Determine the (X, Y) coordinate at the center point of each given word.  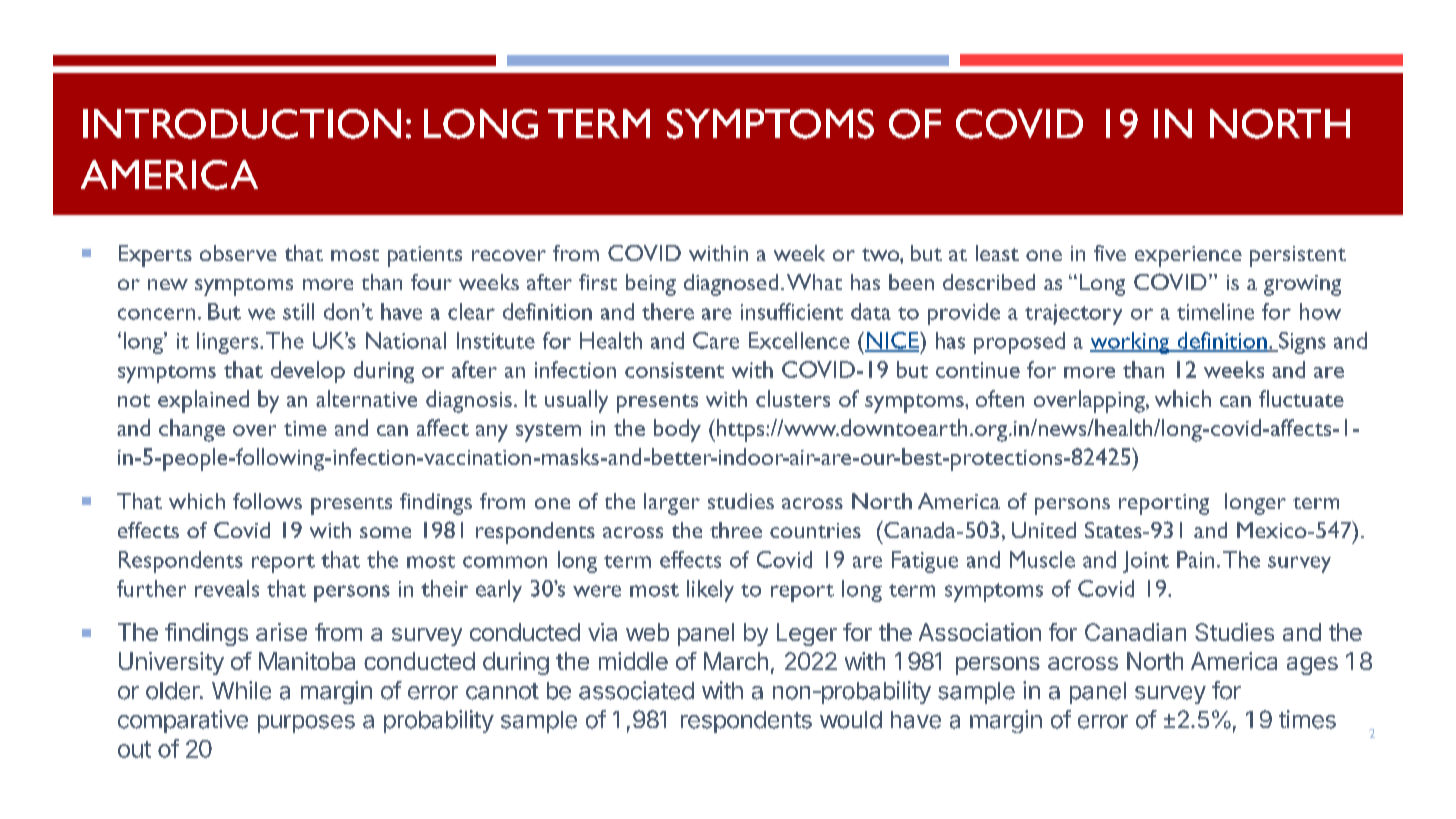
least (997, 253)
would (851, 720)
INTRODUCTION (242, 124)
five (1110, 253)
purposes (306, 724)
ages (1312, 666)
